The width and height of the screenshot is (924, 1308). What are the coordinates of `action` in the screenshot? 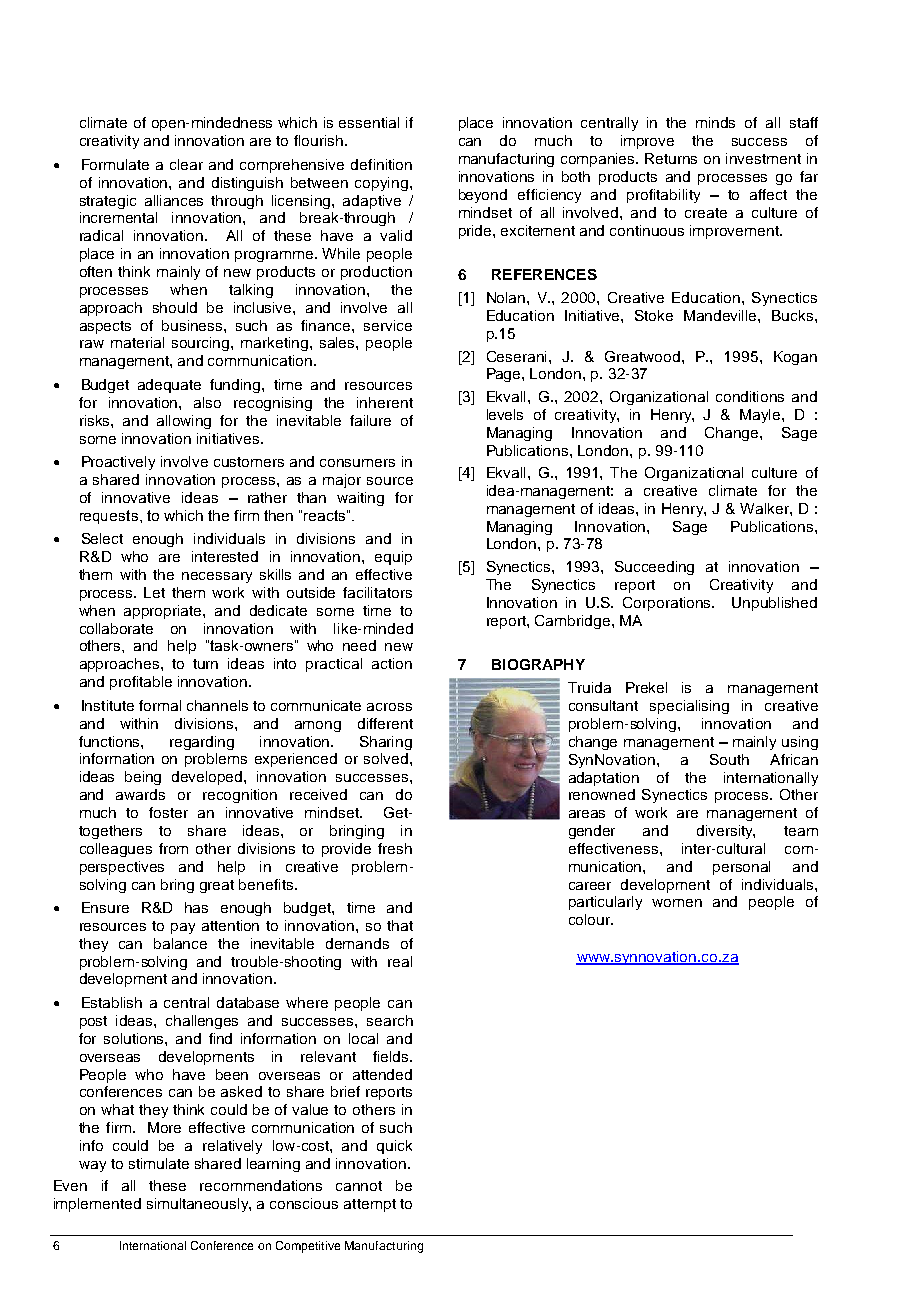 It's located at (392, 663).
